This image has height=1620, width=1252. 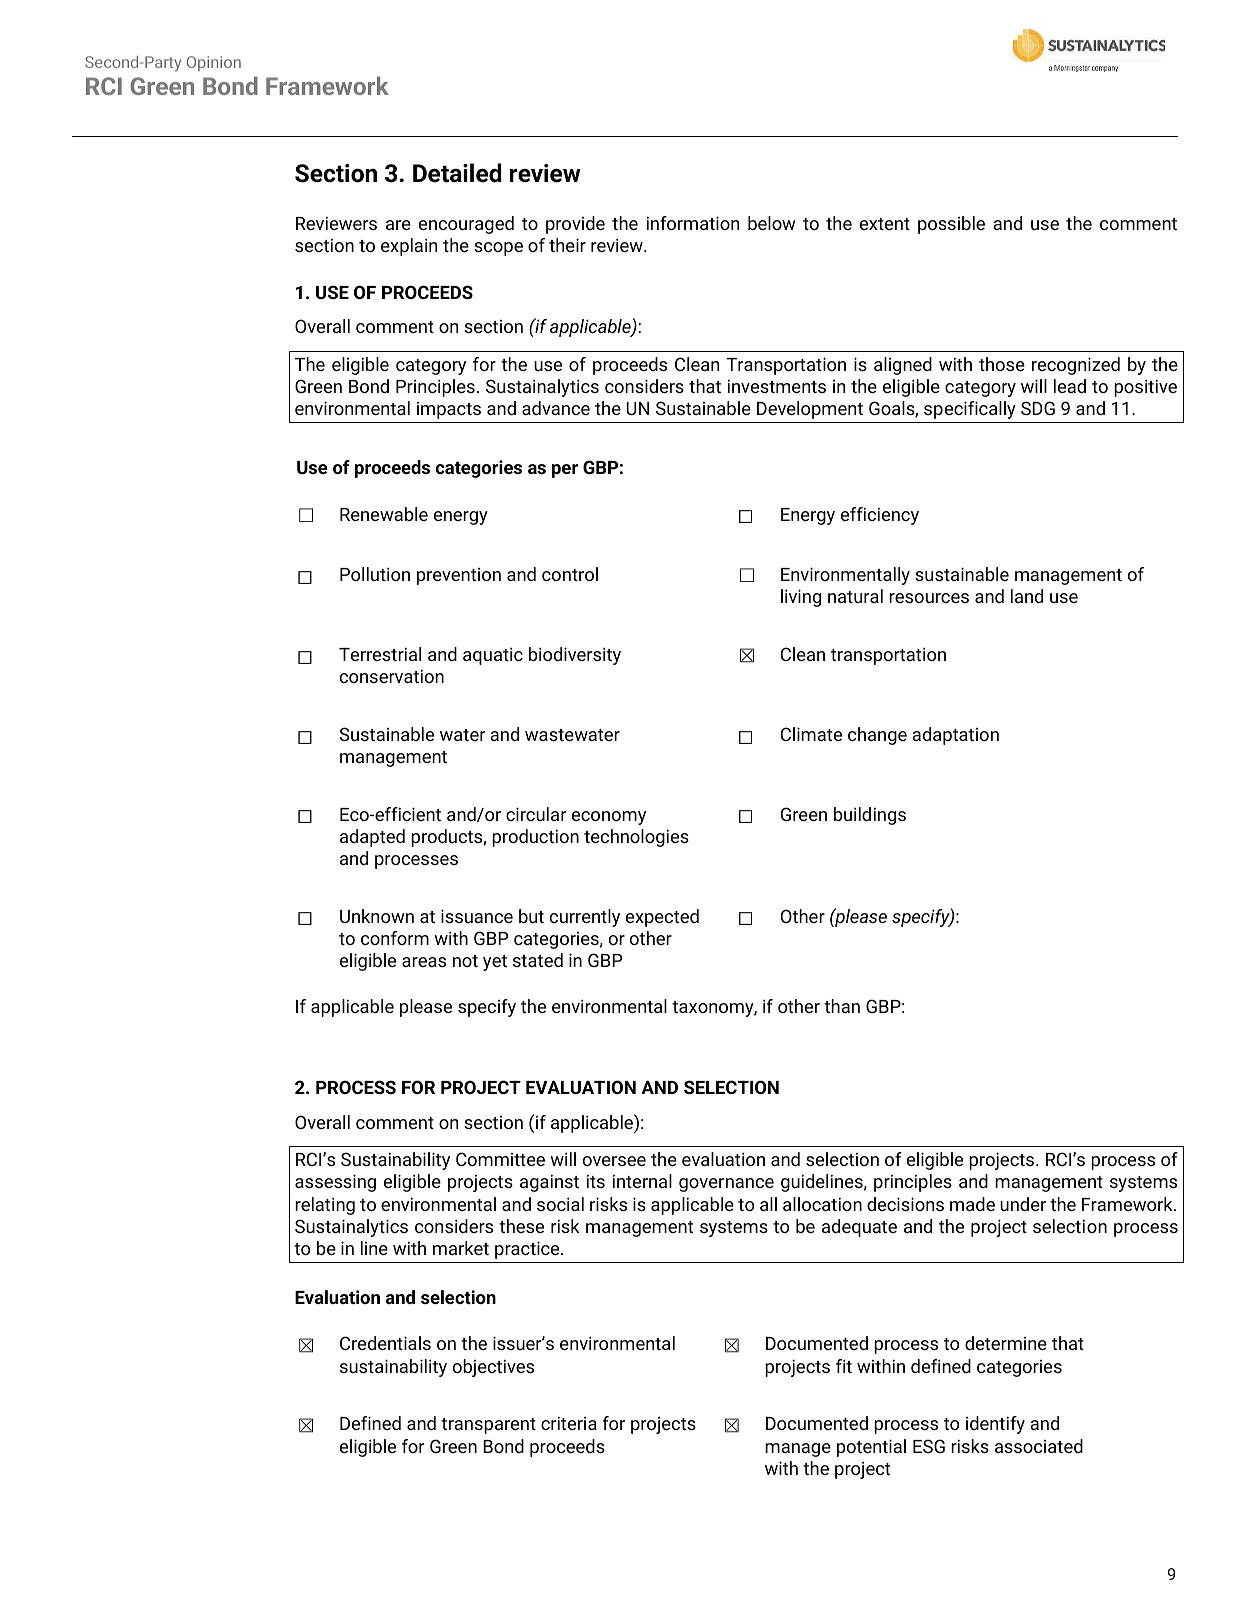 I want to click on expected, so click(x=662, y=918).
